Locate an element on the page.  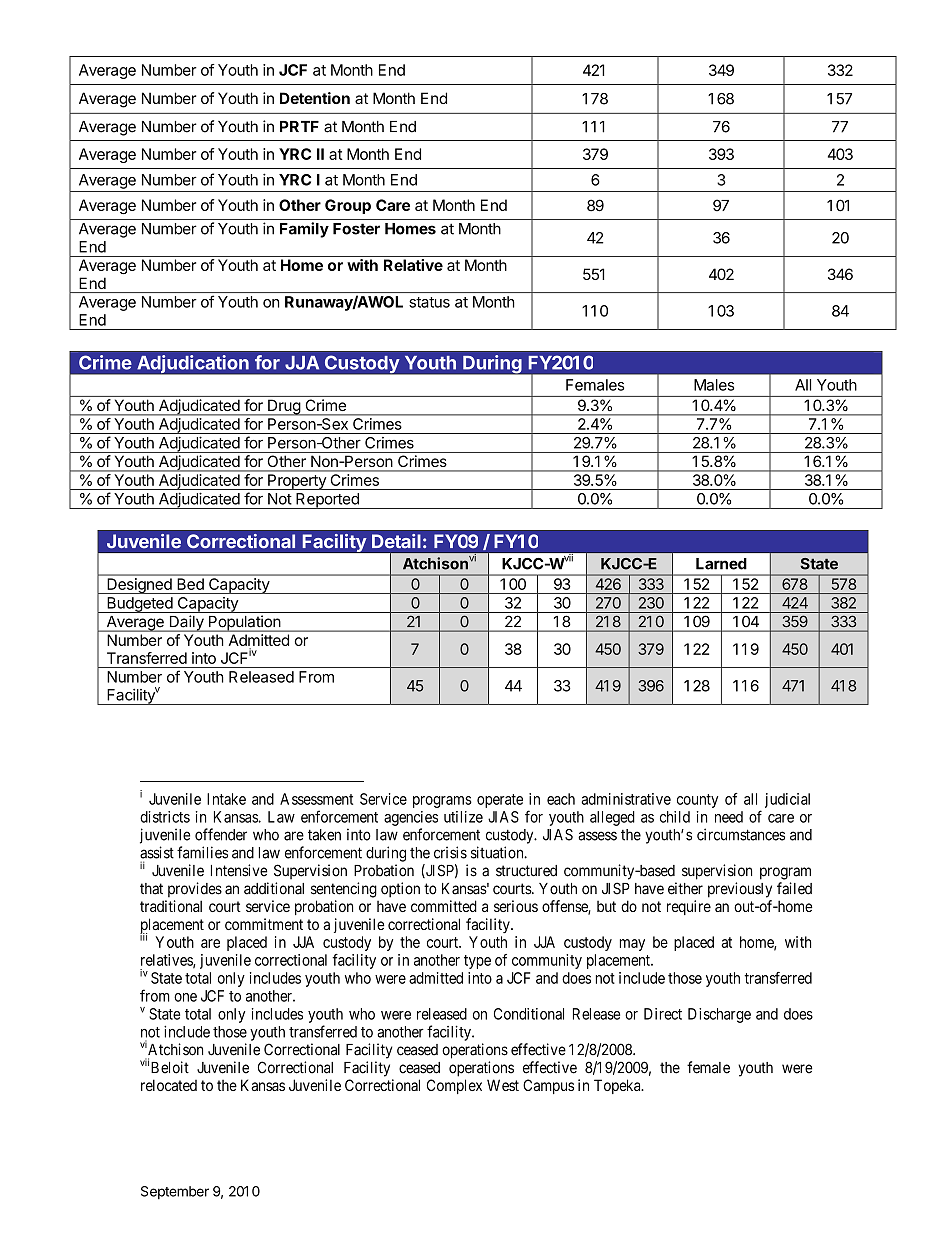
need is located at coordinates (729, 817).
